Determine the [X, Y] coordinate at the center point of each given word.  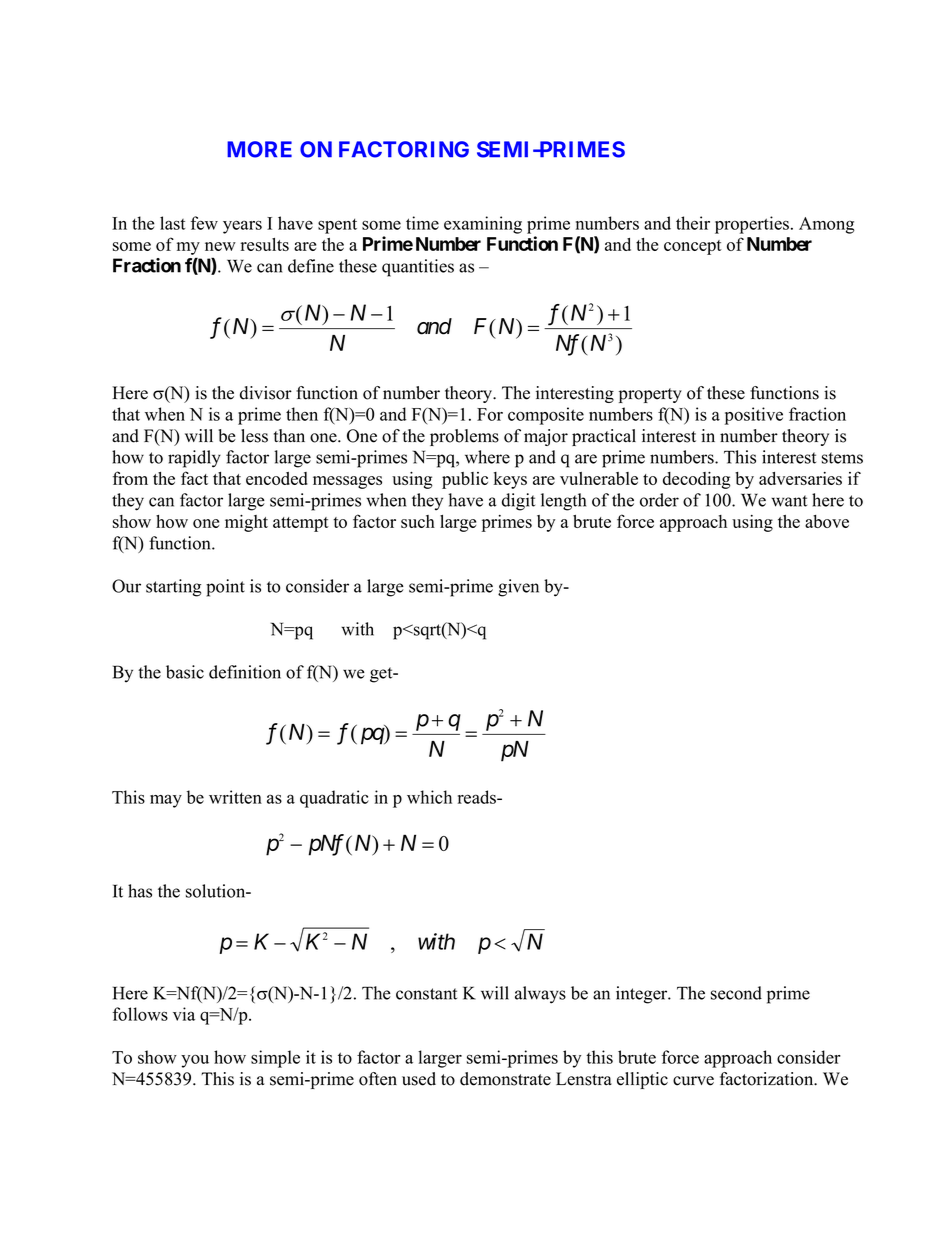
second [736, 993]
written [235, 797]
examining [483, 225]
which [429, 797]
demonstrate [505, 1079]
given [518, 588]
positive [754, 416]
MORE [259, 149]
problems [464, 437]
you [195, 1061]
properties [752, 225]
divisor [266, 393]
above [827, 521]
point [225, 588]
